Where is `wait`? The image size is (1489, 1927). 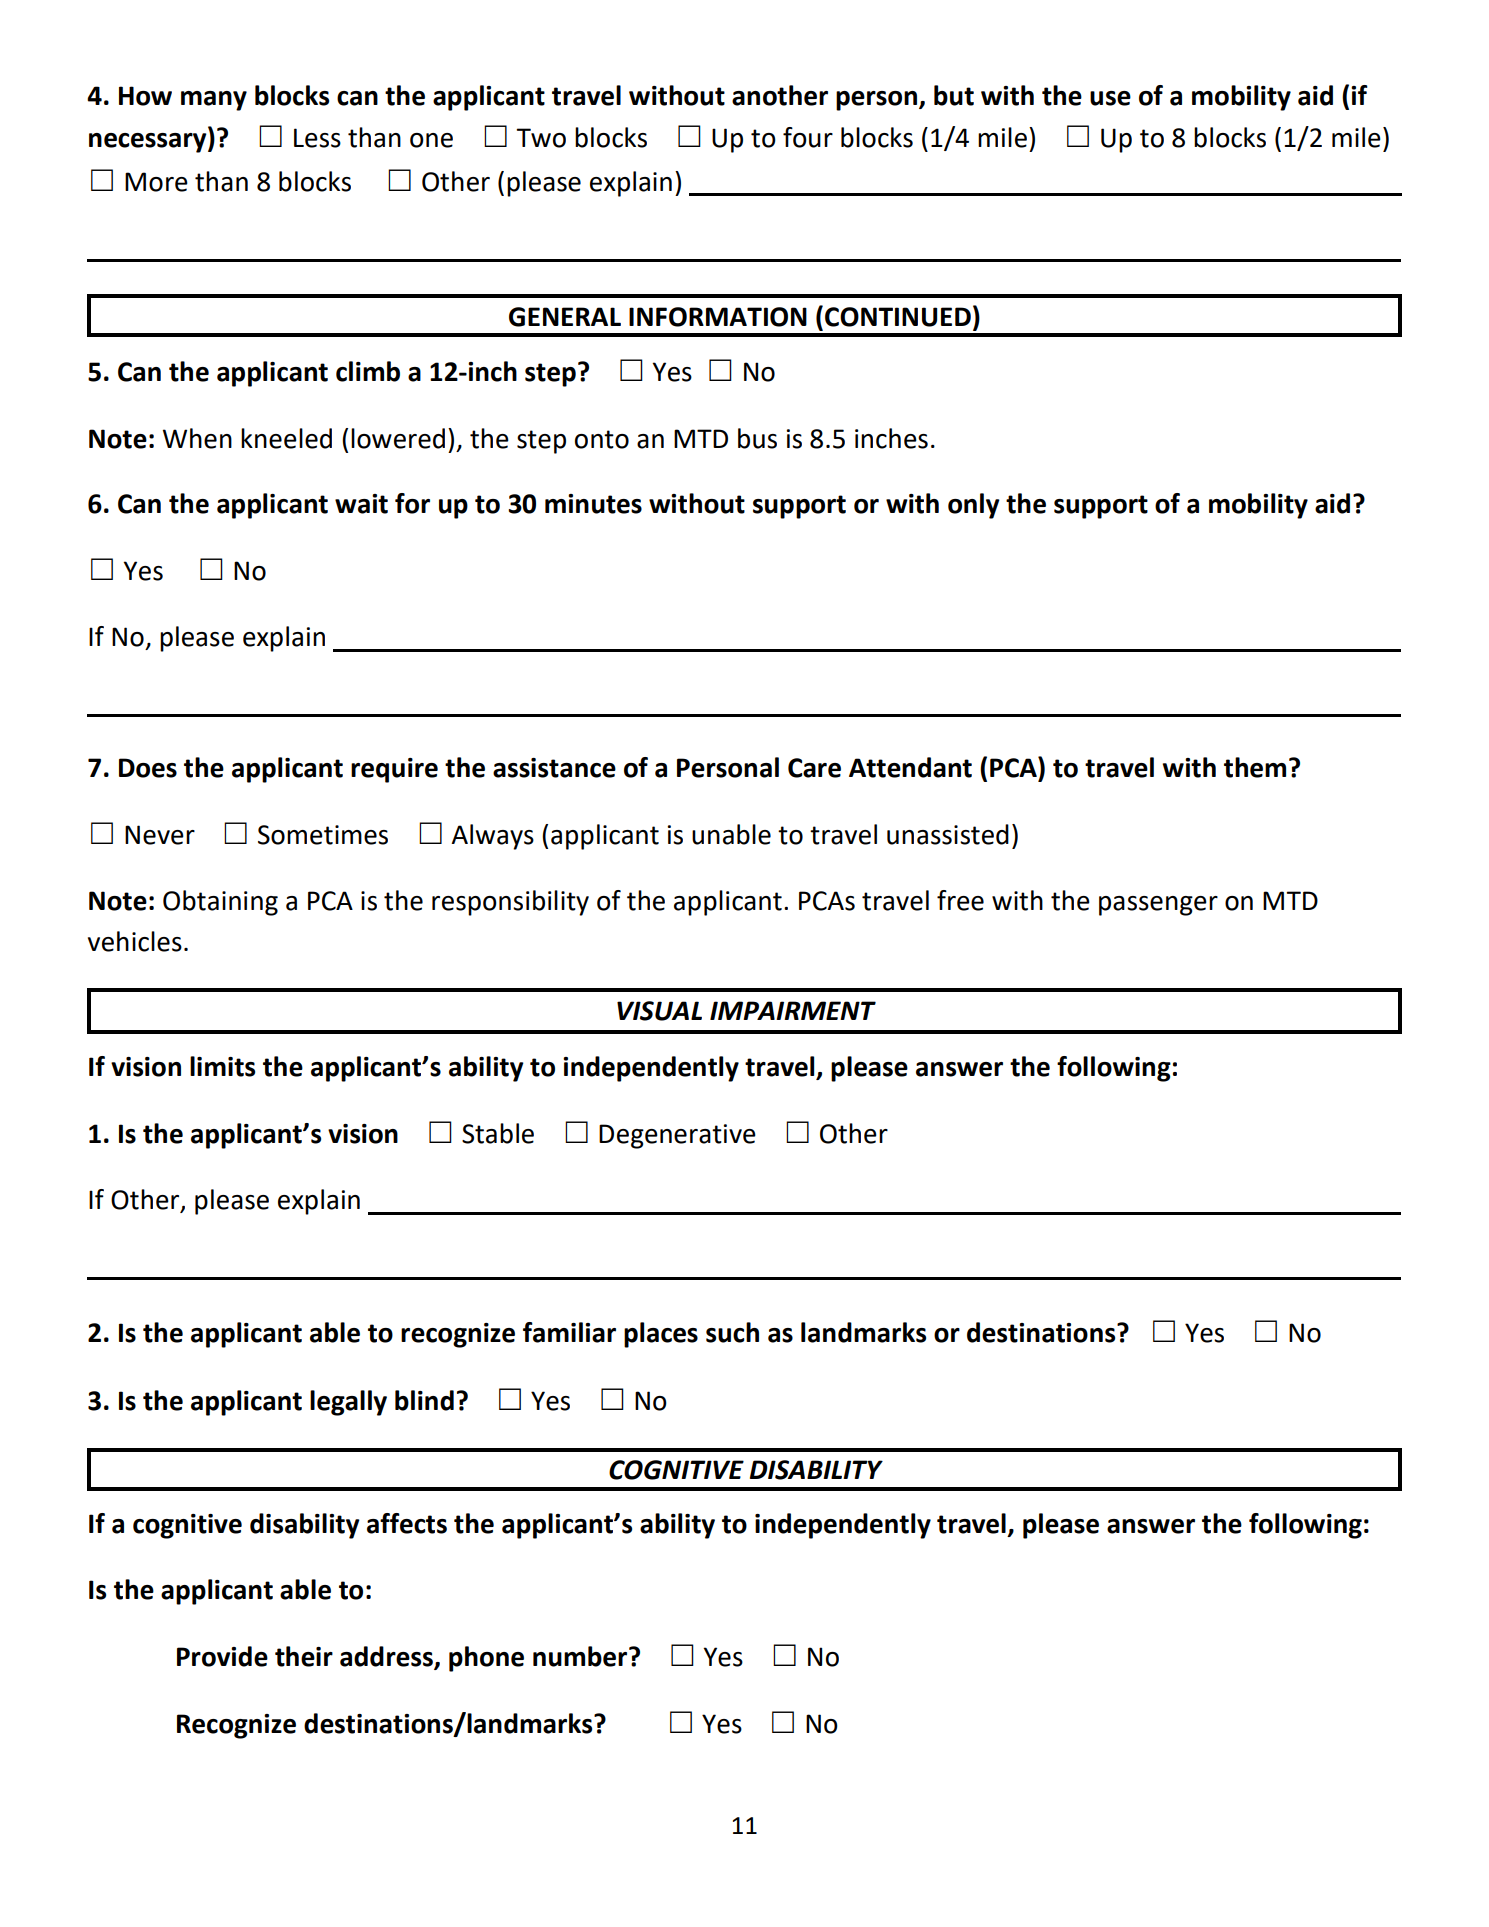 wait is located at coordinates (361, 504).
